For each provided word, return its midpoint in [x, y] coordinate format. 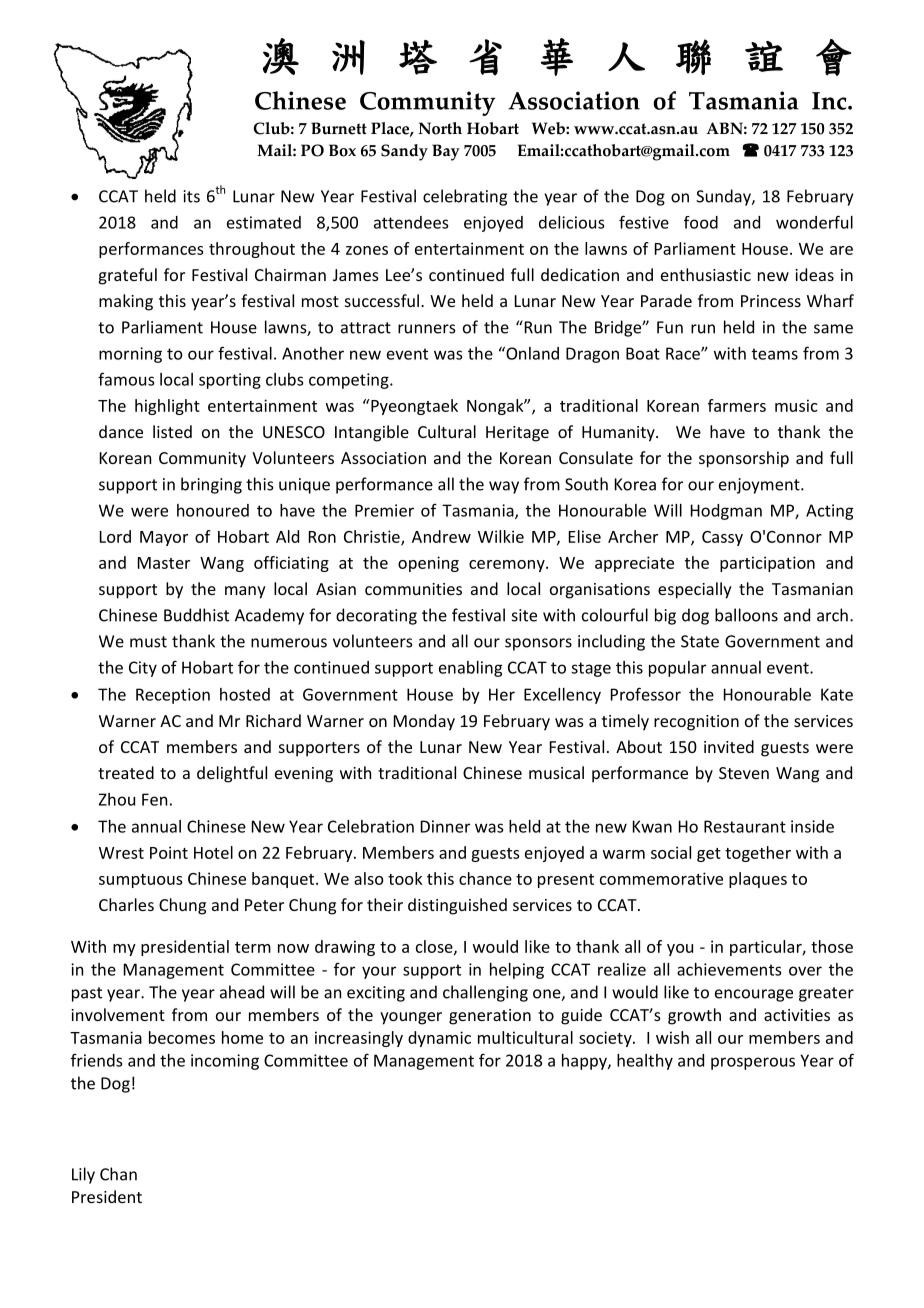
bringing [211, 485]
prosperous [753, 1063]
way [504, 487]
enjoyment [760, 486]
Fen [154, 799]
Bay [446, 152]
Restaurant [745, 826]
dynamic [439, 1039]
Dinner [445, 826]
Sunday [724, 197]
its [191, 196]
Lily [83, 1175]
